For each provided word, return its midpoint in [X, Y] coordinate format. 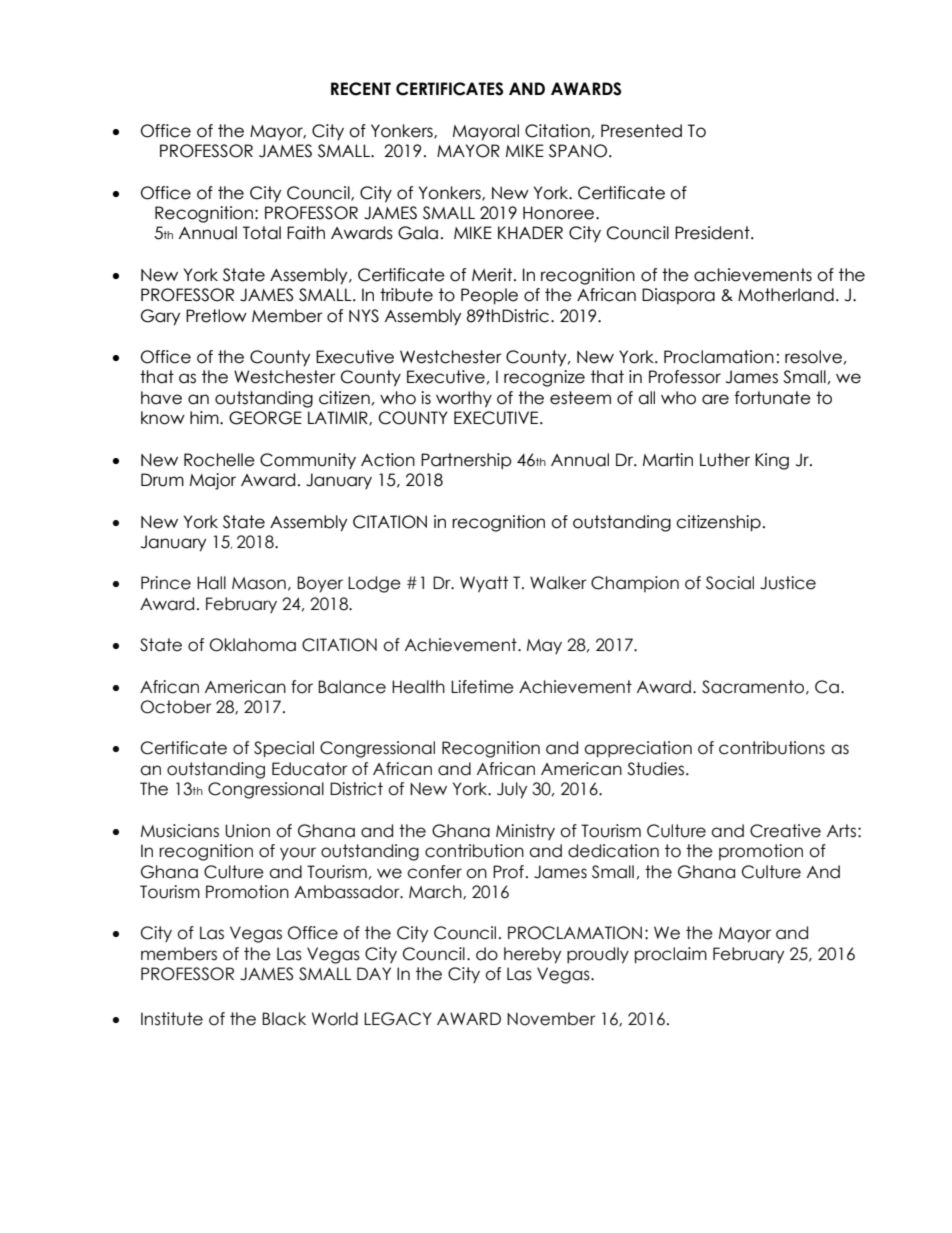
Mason [259, 583]
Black [284, 1019]
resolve [813, 357]
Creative [785, 831]
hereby [532, 955]
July [512, 790]
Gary [160, 317]
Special [284, 749]
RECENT [361, 89]
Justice [788, 583]
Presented [641, 131]
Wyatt [484, 584]
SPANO [579, 151]
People [489, 296]
